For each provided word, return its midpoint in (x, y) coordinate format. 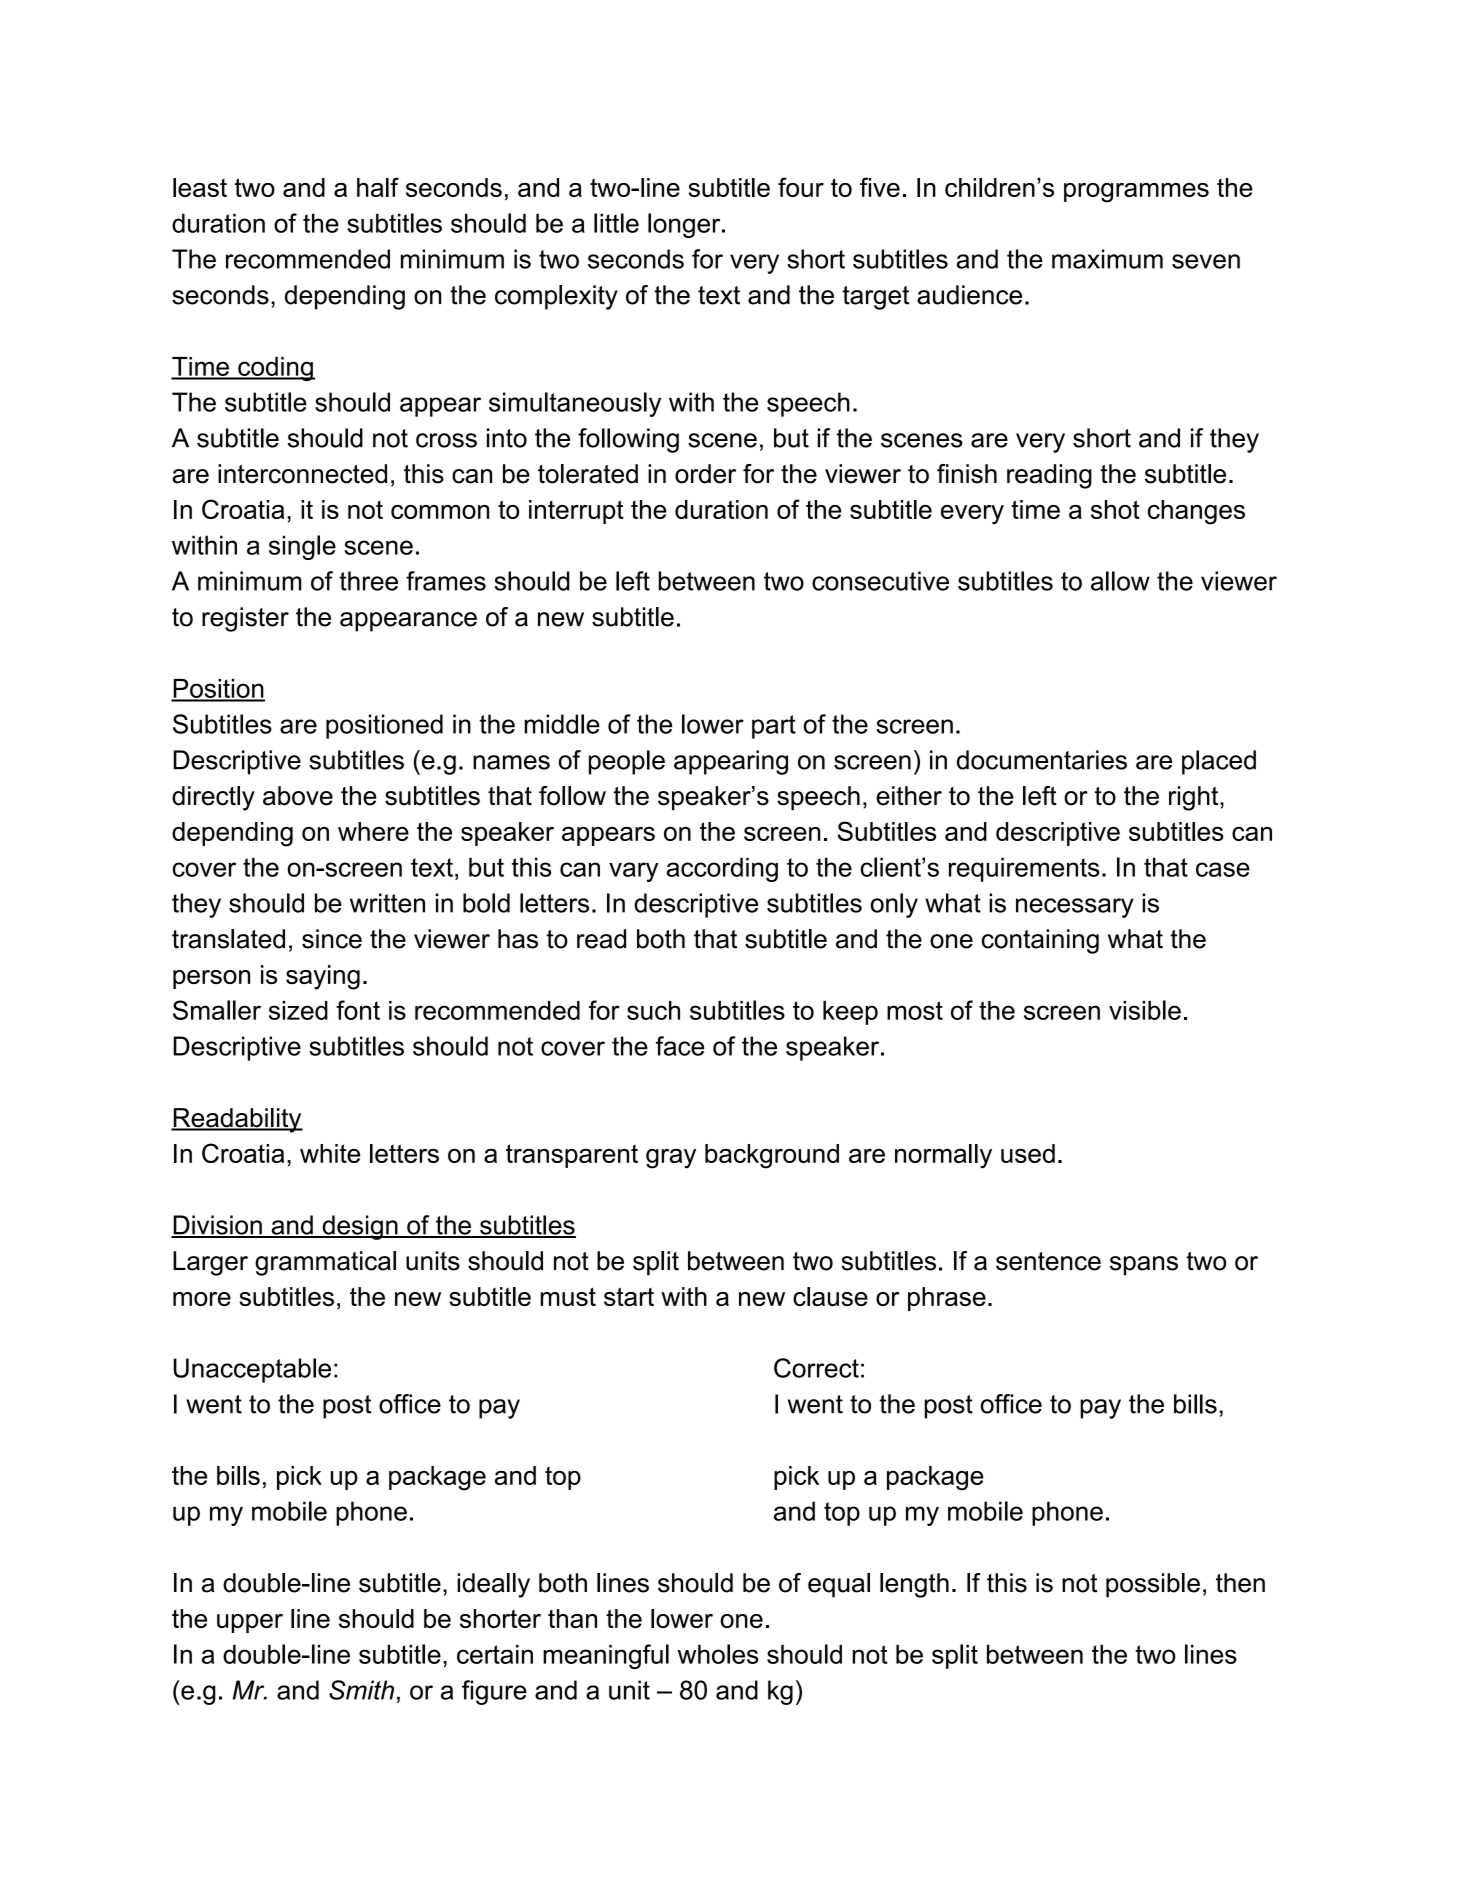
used (1028, 1153)
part (774, 727)
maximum (1107, 259)
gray (671, 1159)
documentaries (1042, 760)
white (330, 1153)
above (298, 796)
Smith (361, 1690)
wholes (718, 1654)
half (378, 187)
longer (685, 225)
